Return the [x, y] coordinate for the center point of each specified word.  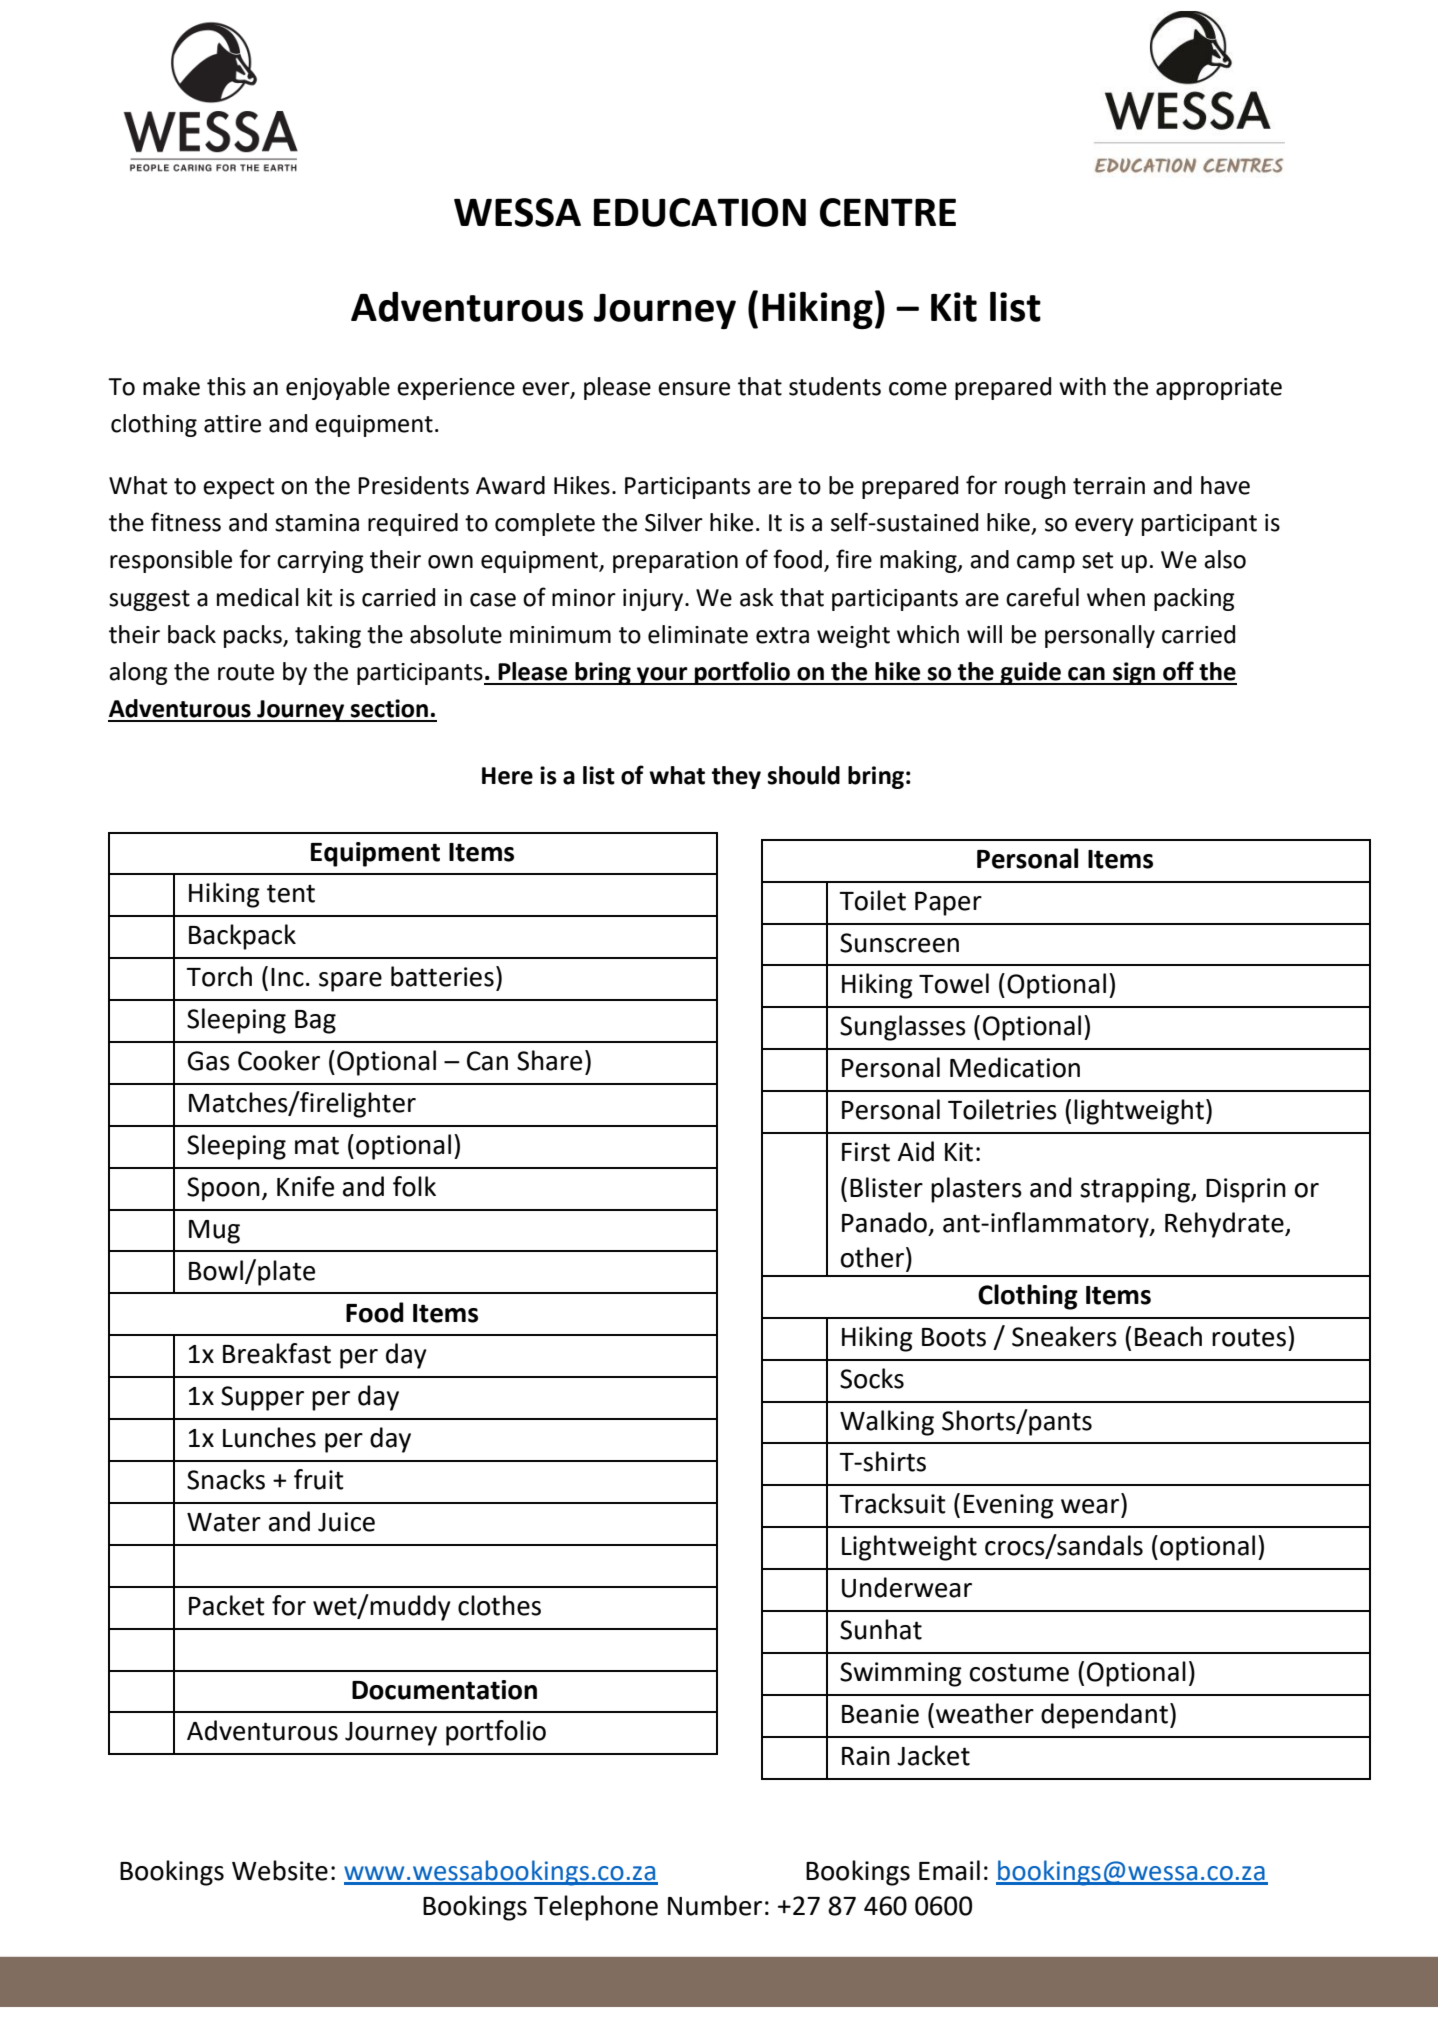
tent [291, 893]
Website [280, 1870]
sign [1134, 673]
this [226, 386]
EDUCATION [700, 212]
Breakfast [277, 1353]
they [736, 777]
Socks [872, 1378]
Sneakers [1064, 1336]
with [1082, 386]
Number [715, 1905]
